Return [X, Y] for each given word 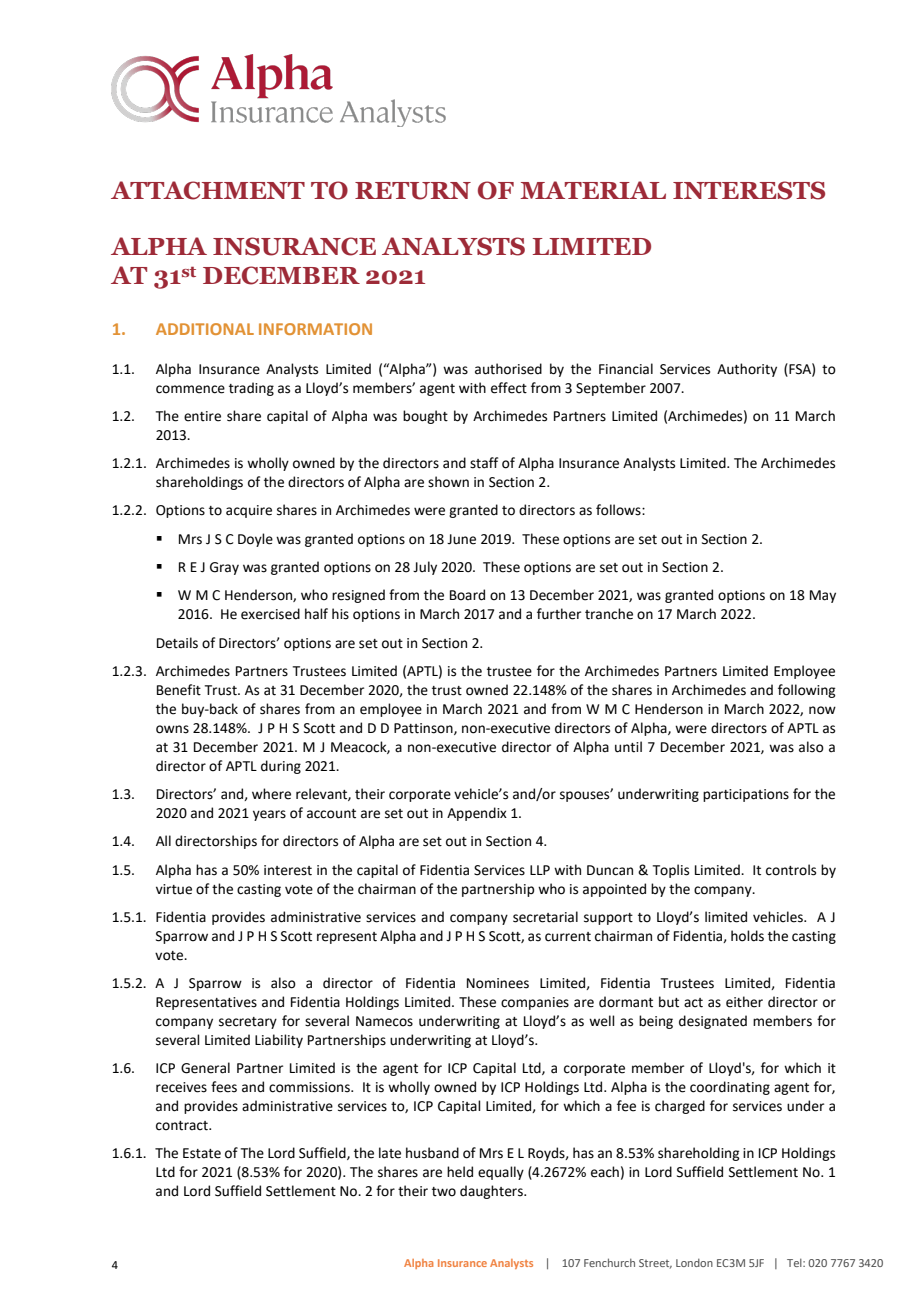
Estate [202, 1153]
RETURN [413, 191]
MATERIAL [593, 190]
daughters [492, 1192]
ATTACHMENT [208, 190]
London [694, 1263]
